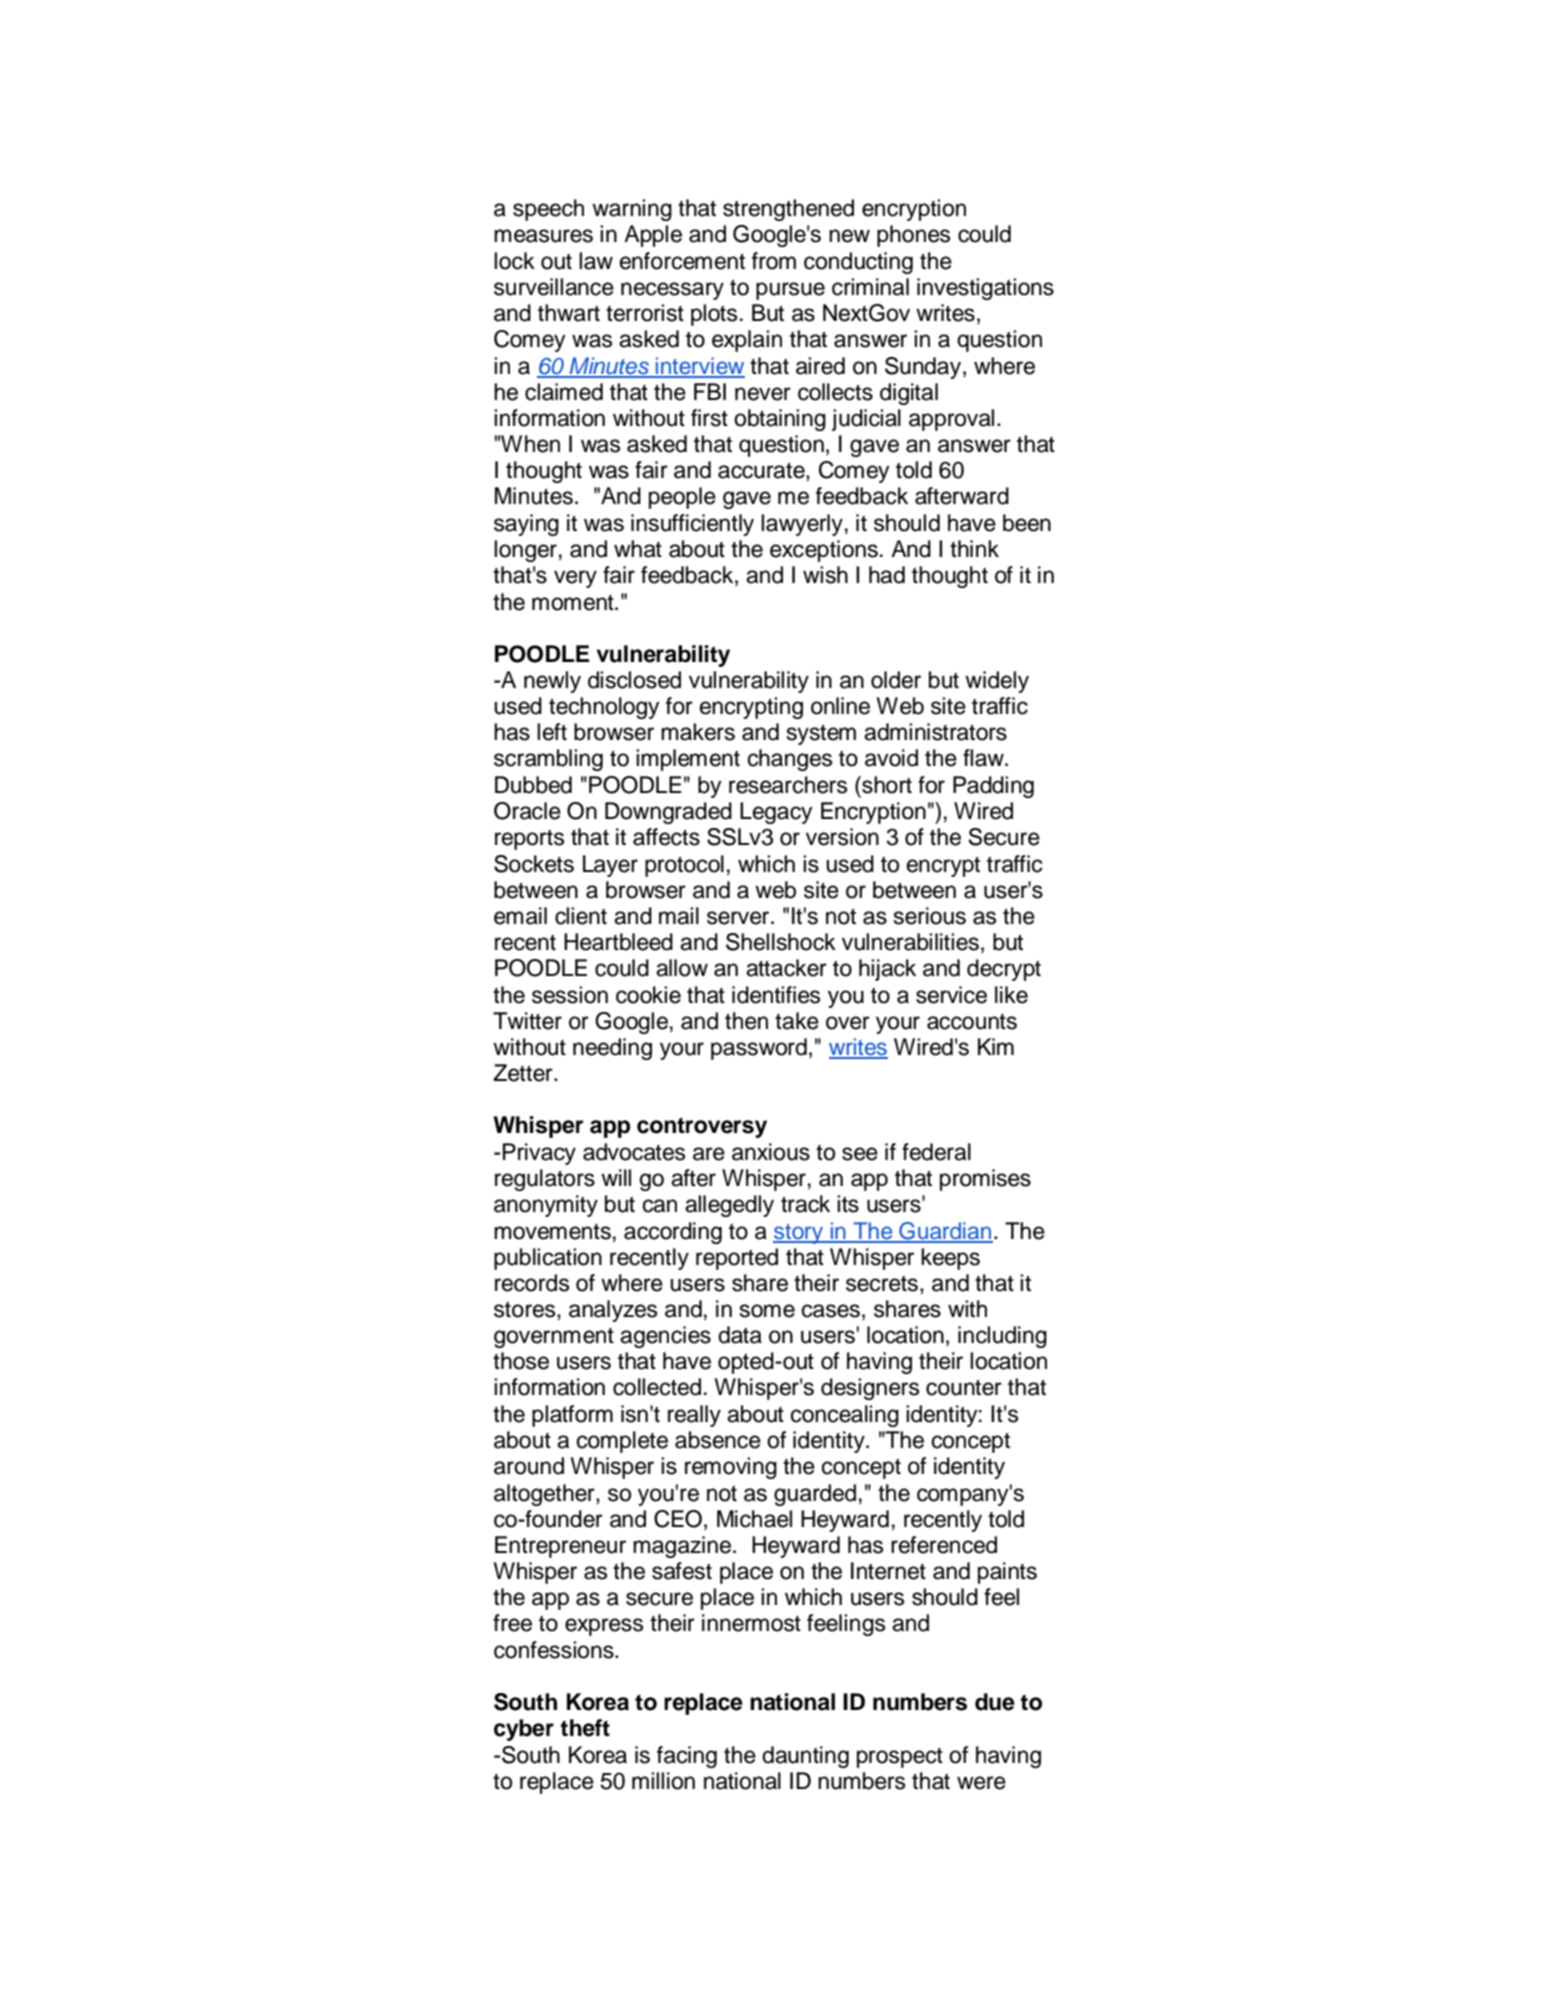 This screenshot has height=2005, width=1549. What do you see at coordinates (774, 261) in the screenshot?
I see `from` at bounding box center [774, 261].
